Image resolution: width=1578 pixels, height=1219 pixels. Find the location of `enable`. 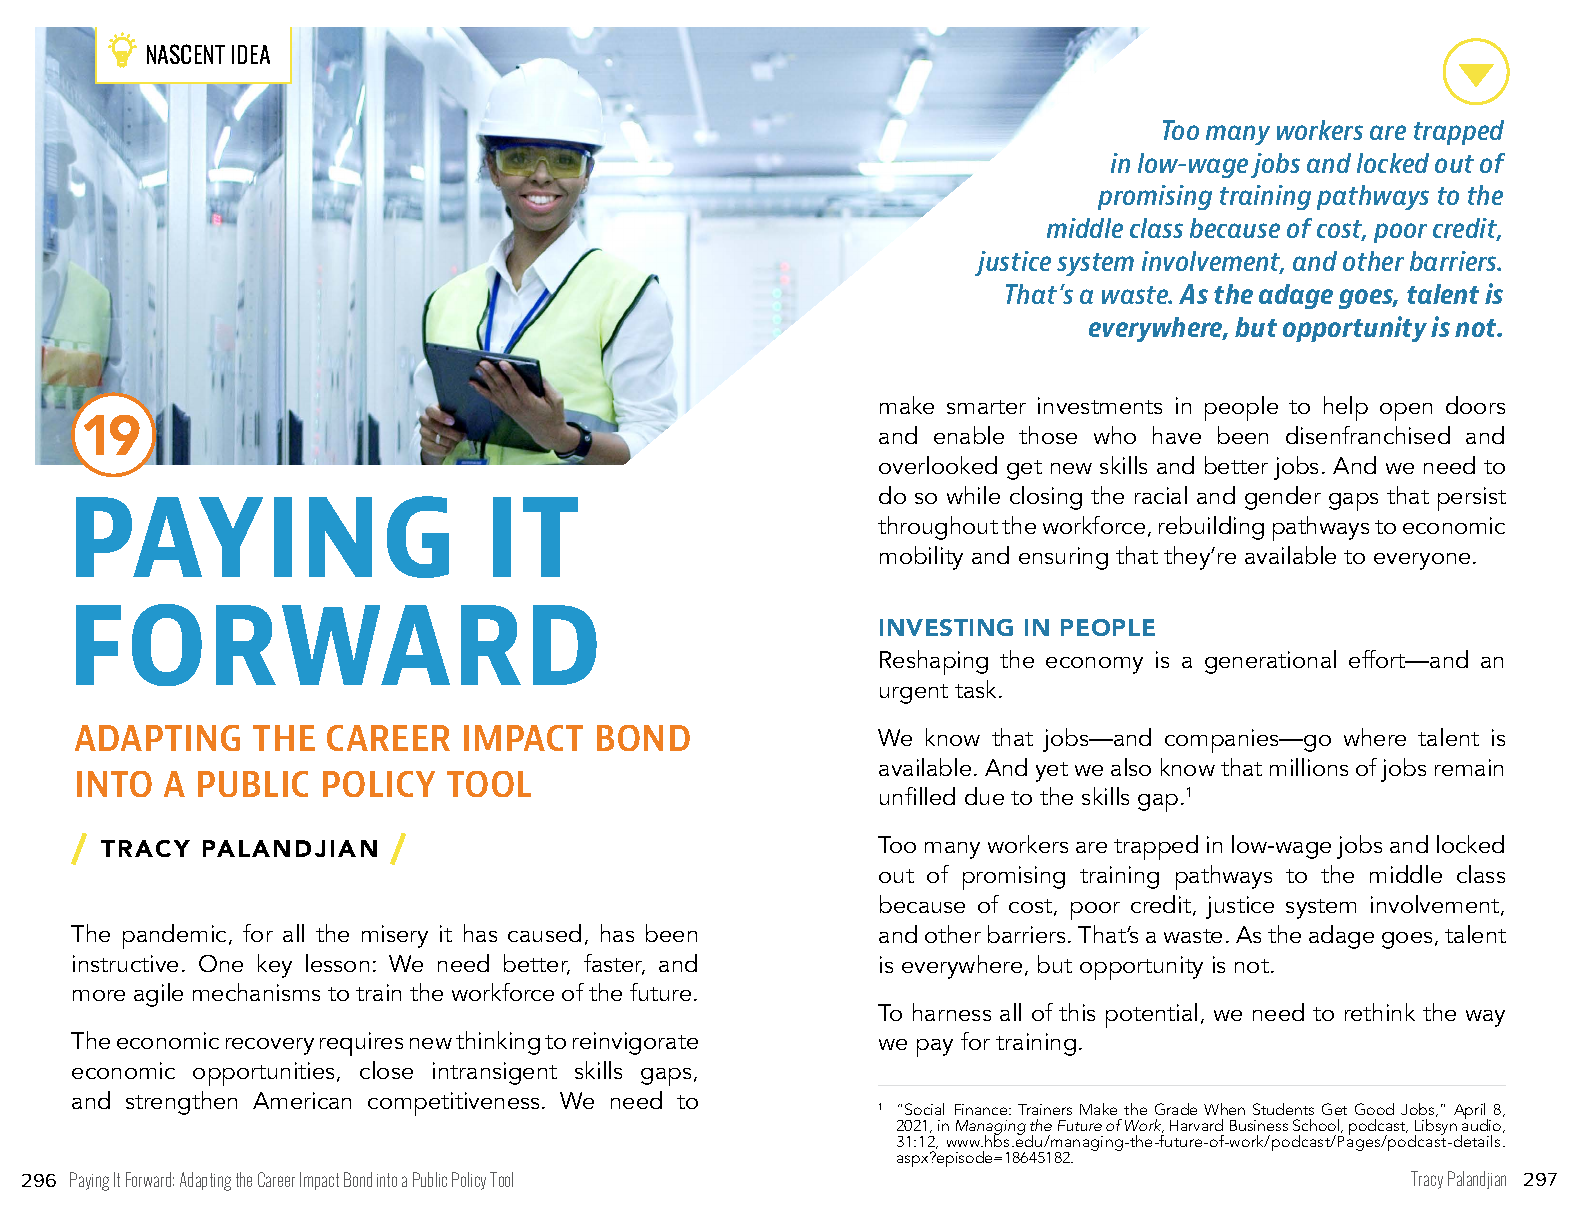

enable is located at coordinates (969, 435).
